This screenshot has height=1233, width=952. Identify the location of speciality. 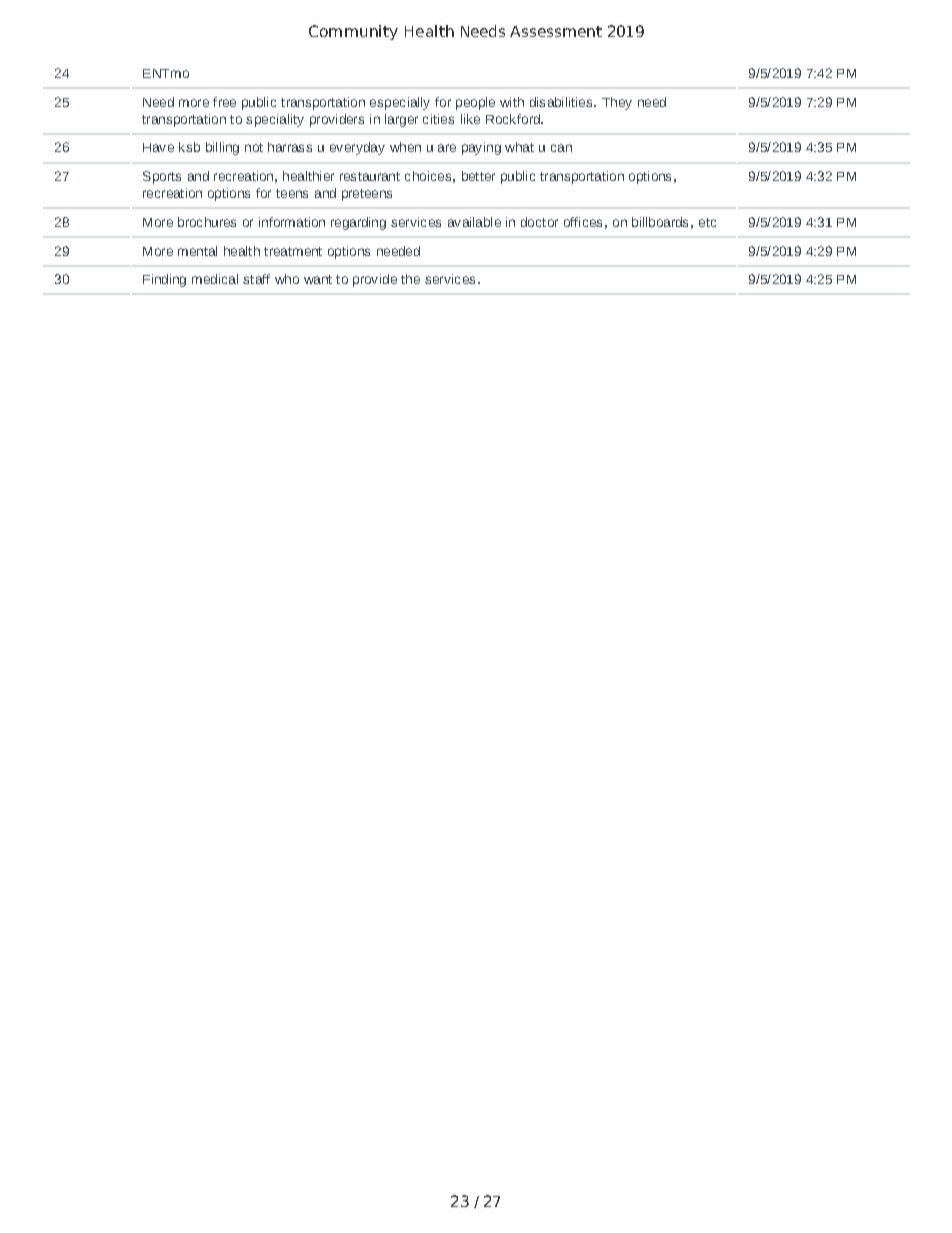
(275, 120).
